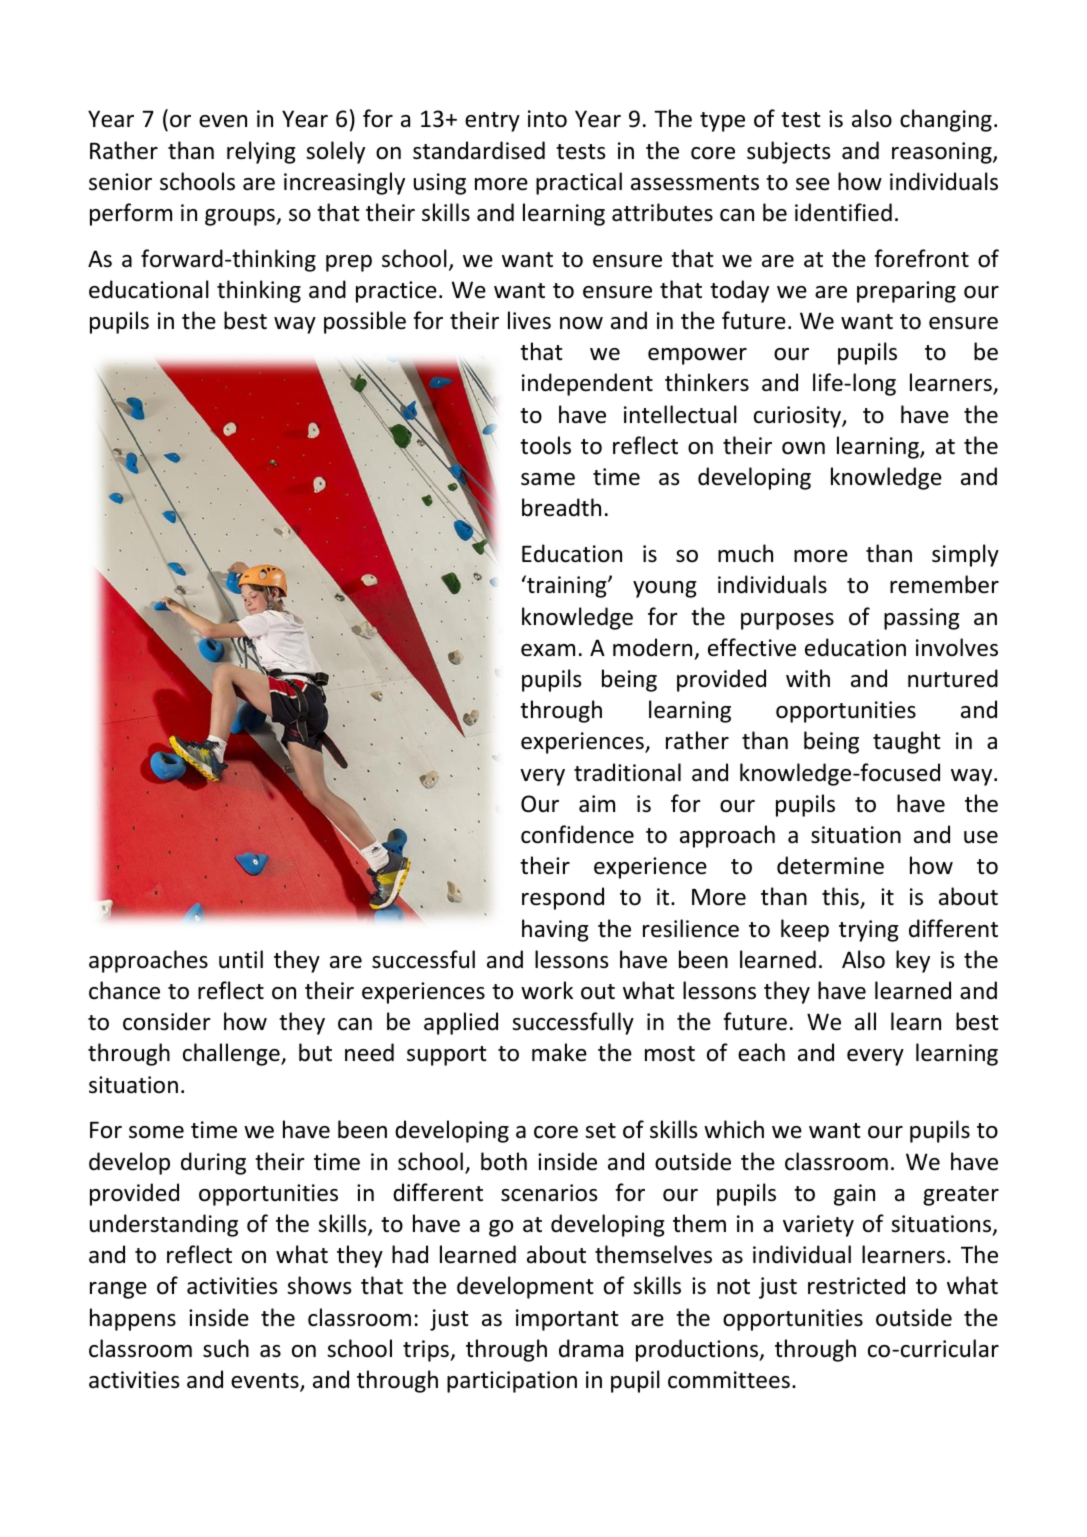  What do you see at coordinates (241, 959) in the screenshot?
I see `until` at bounding box center [241, 959].
